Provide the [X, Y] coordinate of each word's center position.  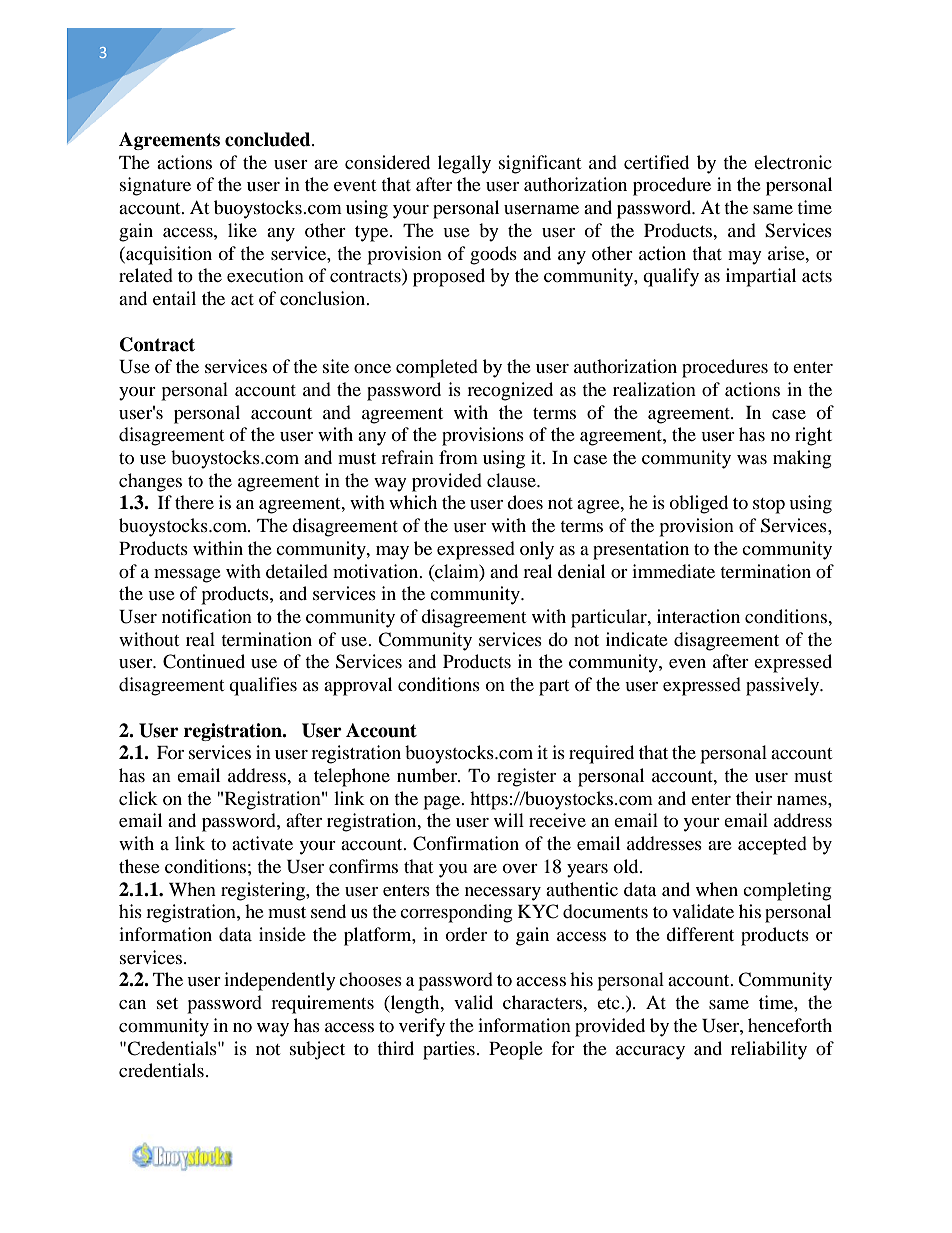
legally [464, 164]
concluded [269, 139]
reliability [769, 1050]
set [167, 1003]
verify [422, 1027]
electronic [793, 162]
